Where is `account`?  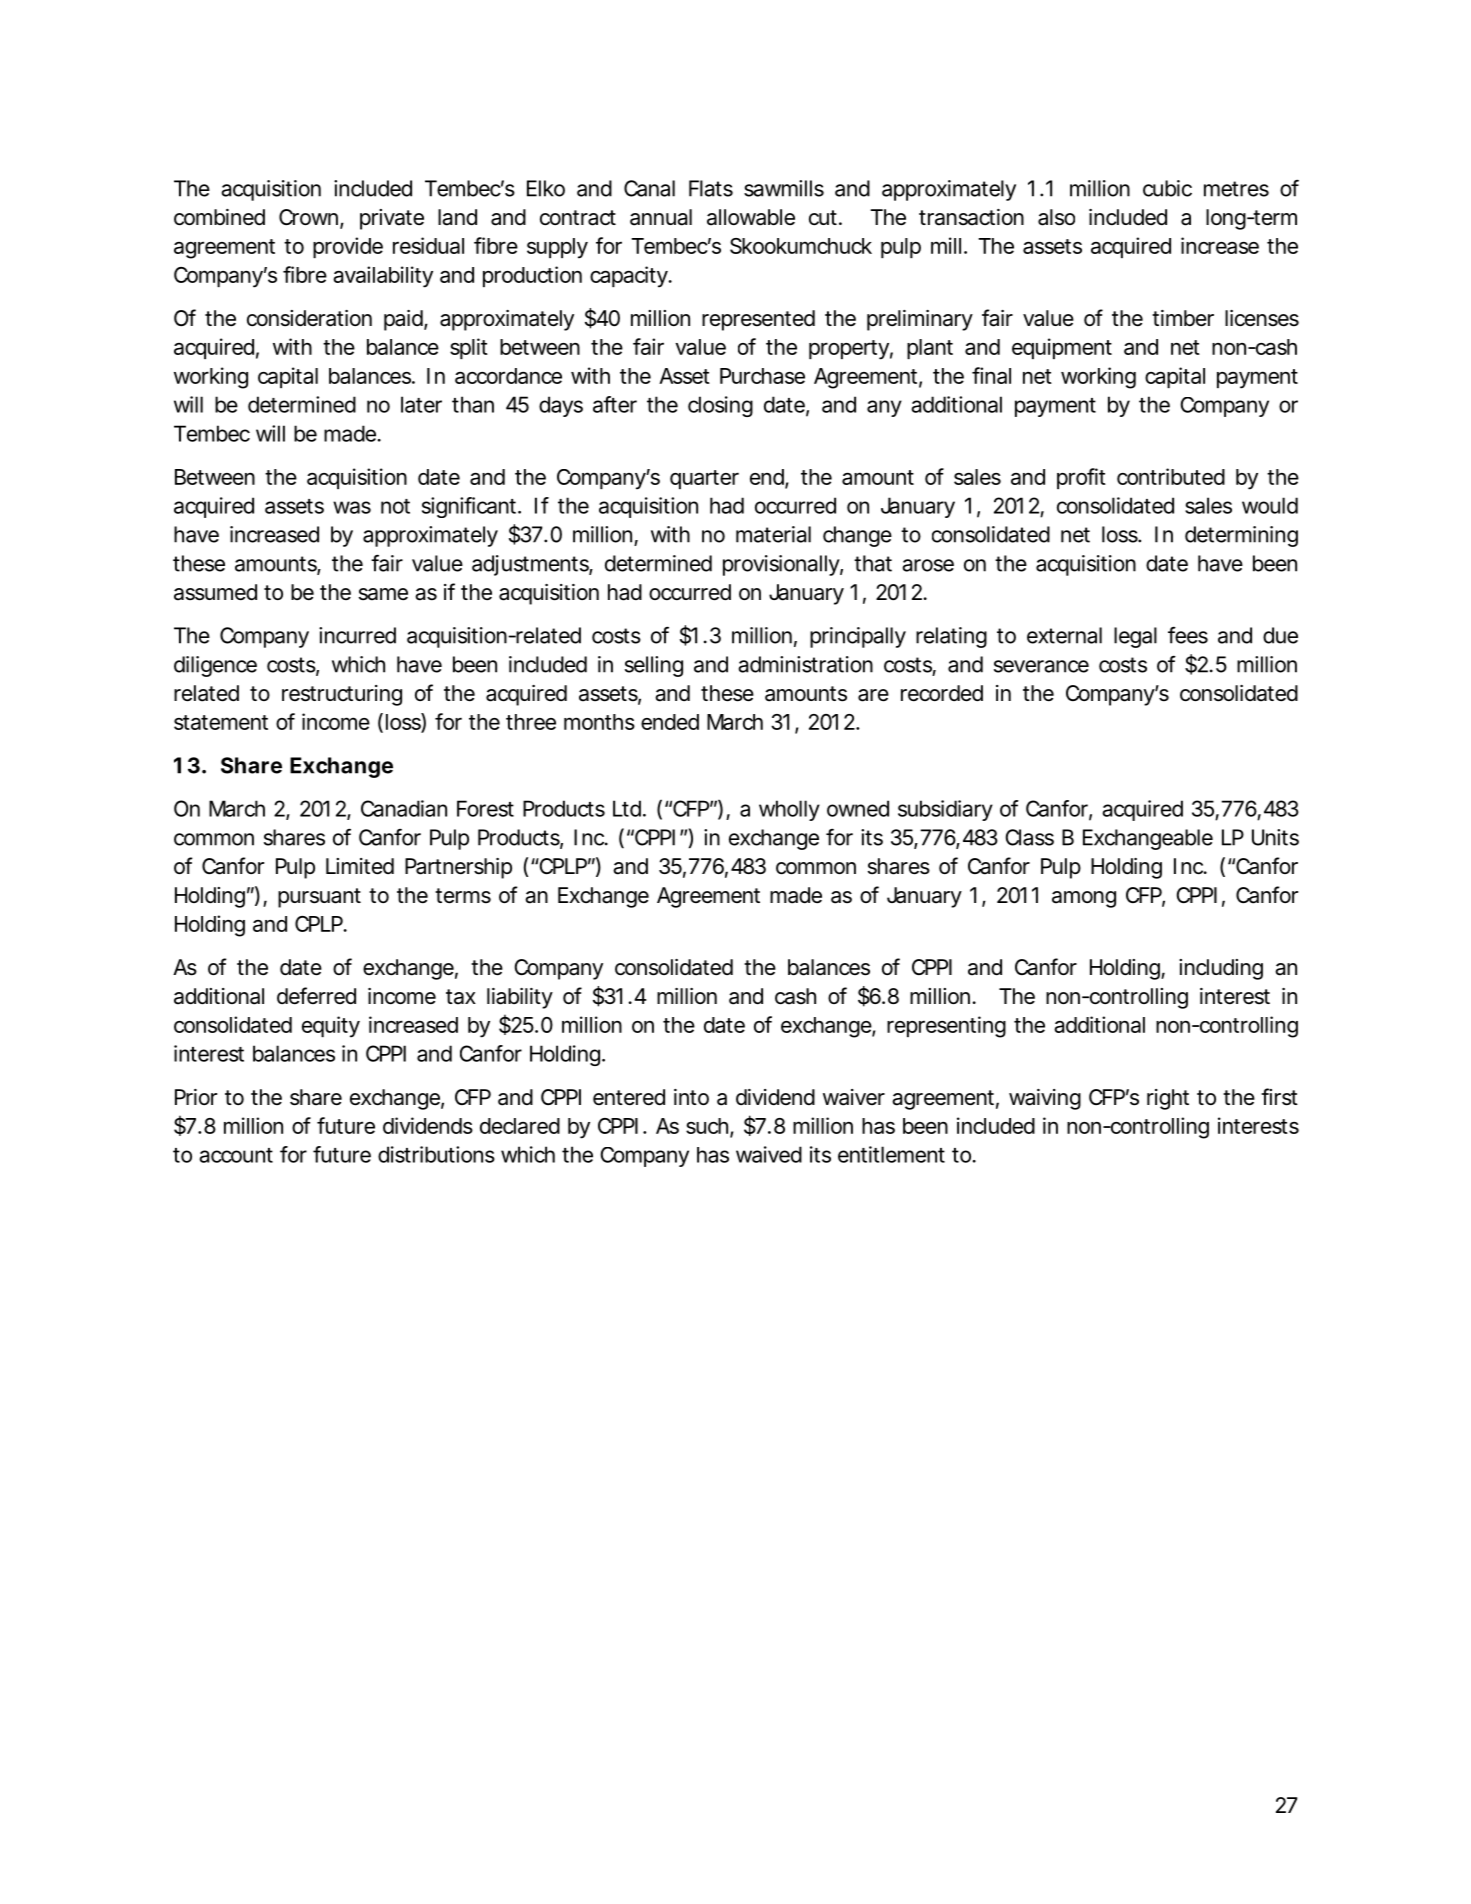
account is located at coordinates (236, 1155).
